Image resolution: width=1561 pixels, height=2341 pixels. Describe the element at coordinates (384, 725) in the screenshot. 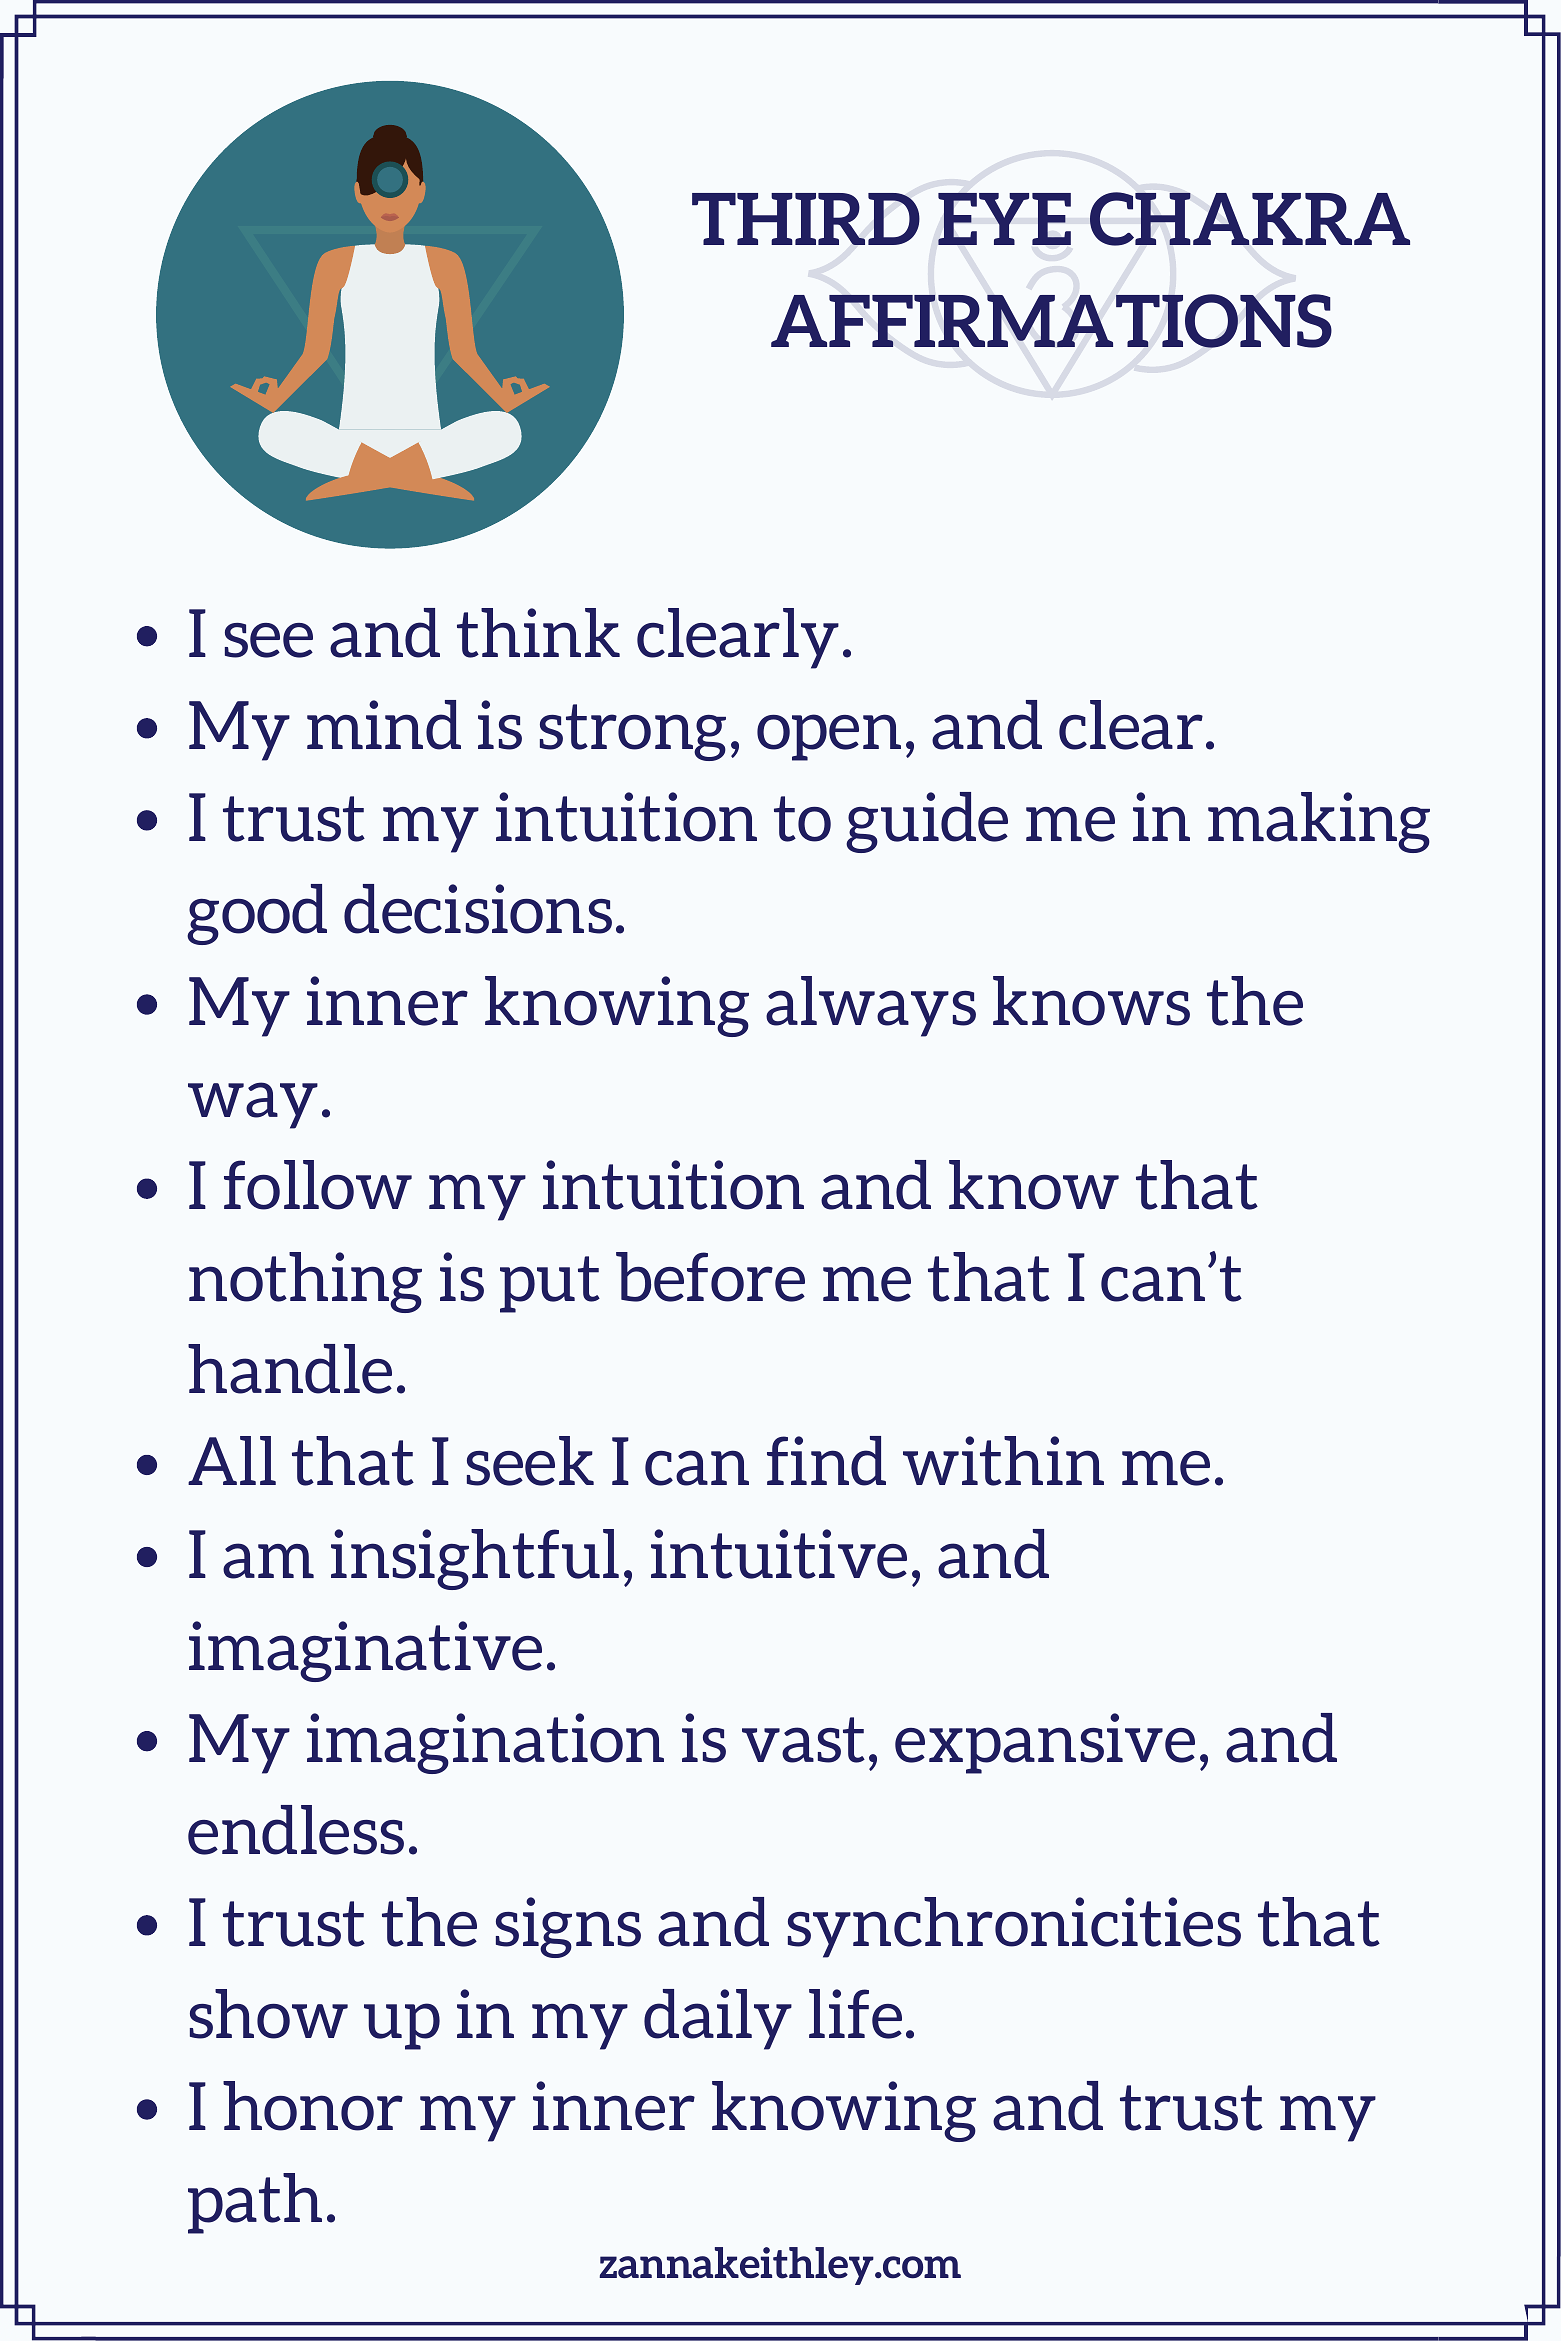

I see `mind` at that location.
